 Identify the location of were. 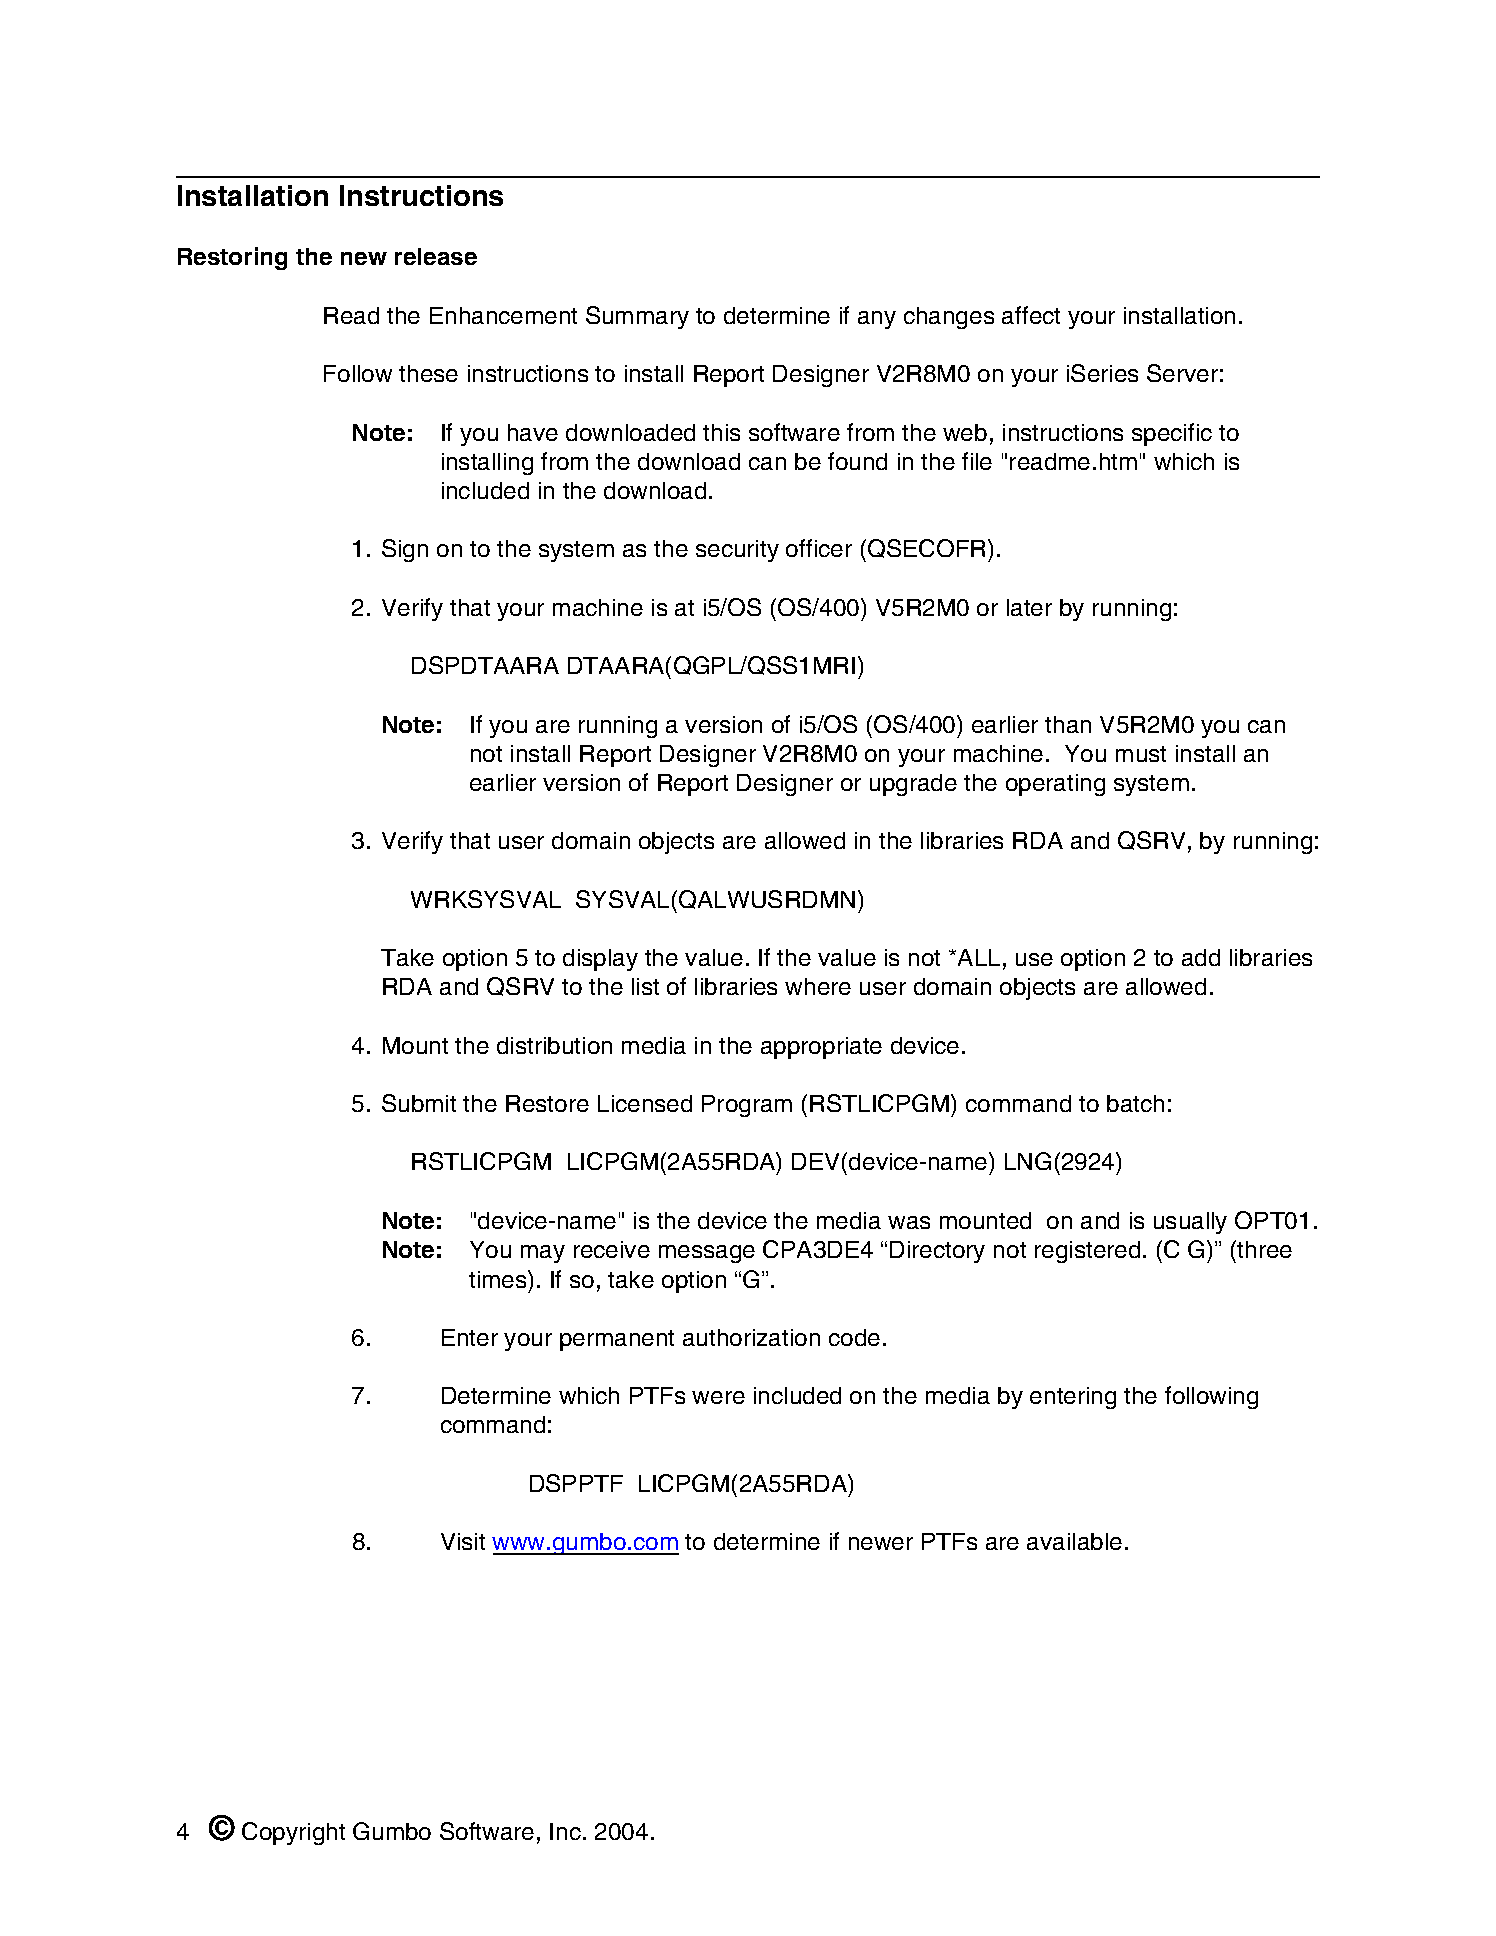
(718, 1397).
